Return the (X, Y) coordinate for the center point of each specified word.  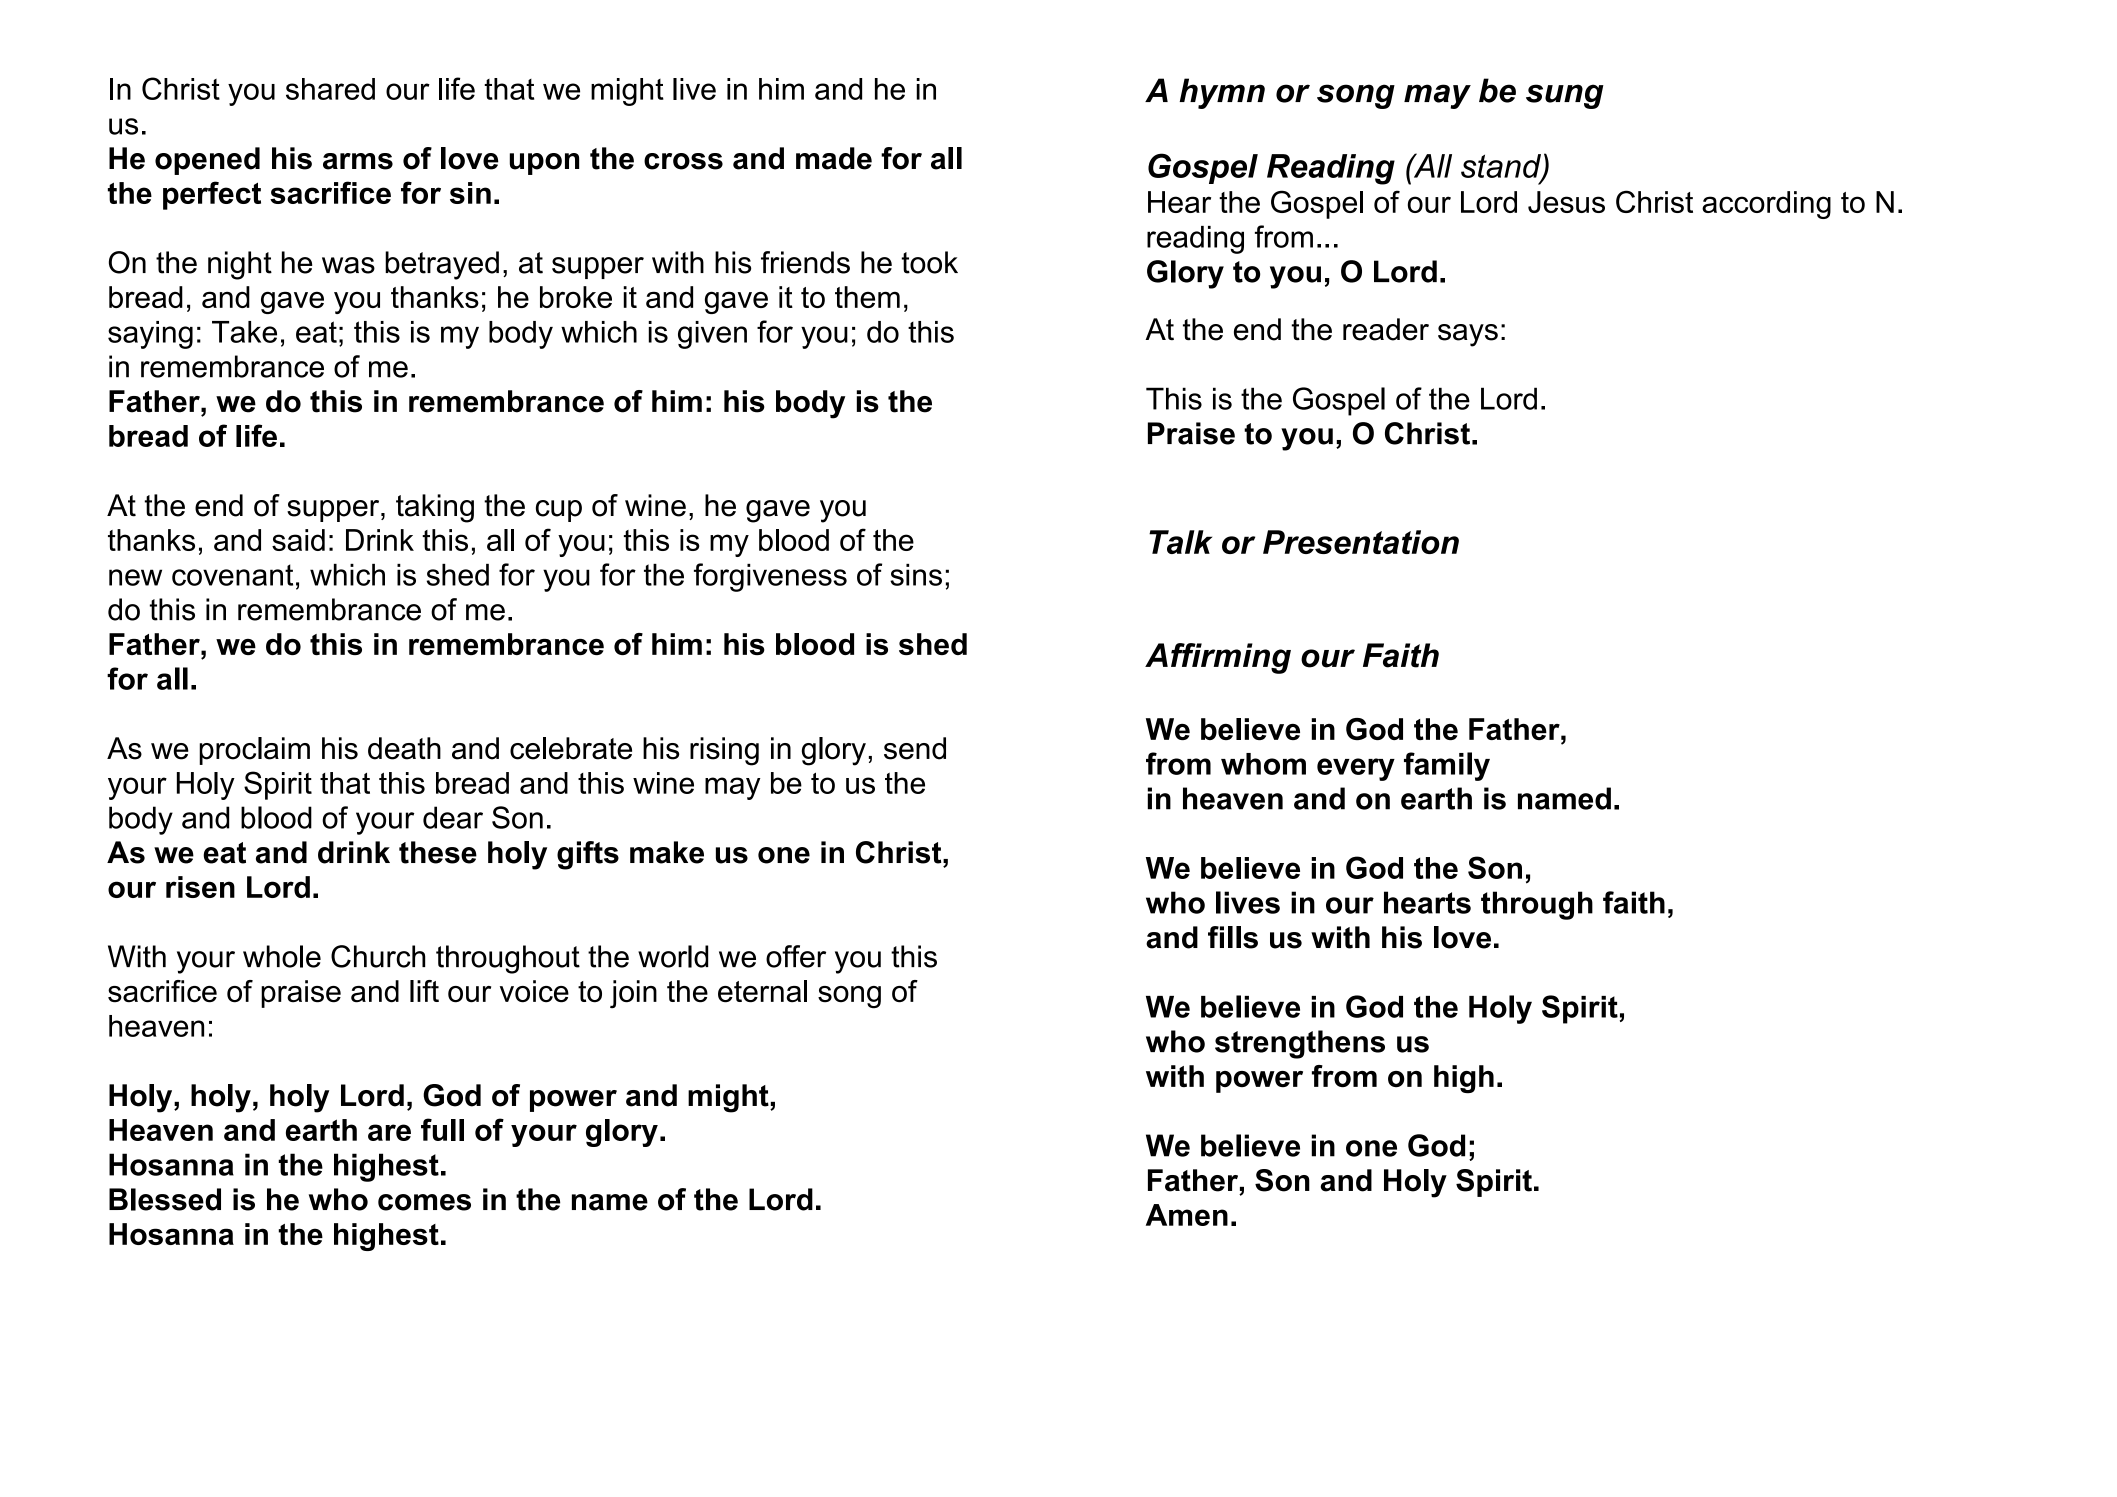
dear (453, 817)
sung (1565, 96)
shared (330, 89)
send (915, 748)
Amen (1187, 1215)
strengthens (1300, 1044)
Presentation (1361, 542)
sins (916, 575)
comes (424, 1202)
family (1447, 766)
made (834, 158)
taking (435, 508)
